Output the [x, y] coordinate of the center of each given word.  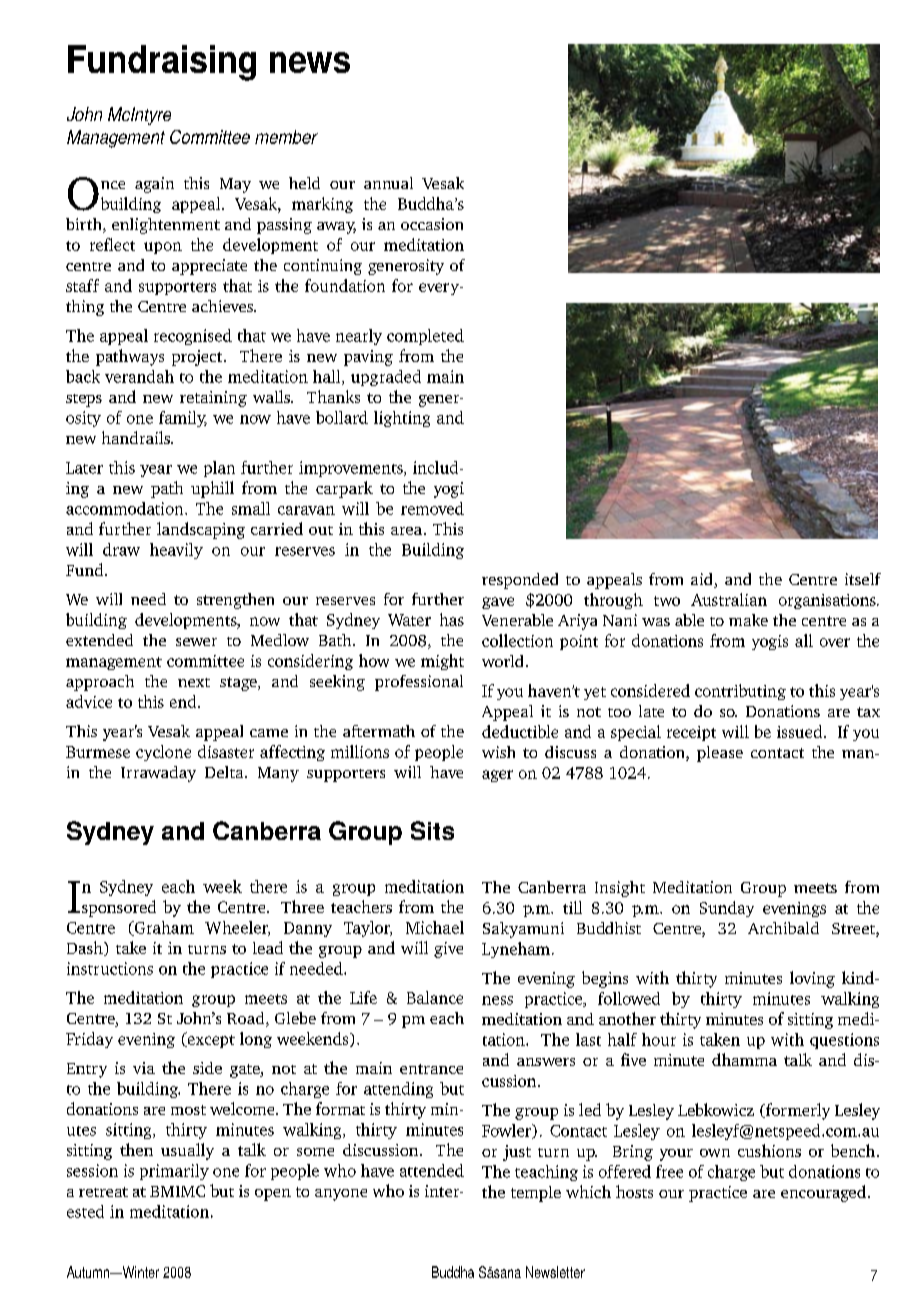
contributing [740, 692]
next [194, 682]
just [517, 1153]
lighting [402, 419]
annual [388, 183]
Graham [163, 928]
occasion [432, 224]
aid [703, 580]
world [502, 661]
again [154, 185]
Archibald [783, 928]
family [183, 419]
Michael [435, 927]
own [715, 1153]
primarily [174, 1172]
